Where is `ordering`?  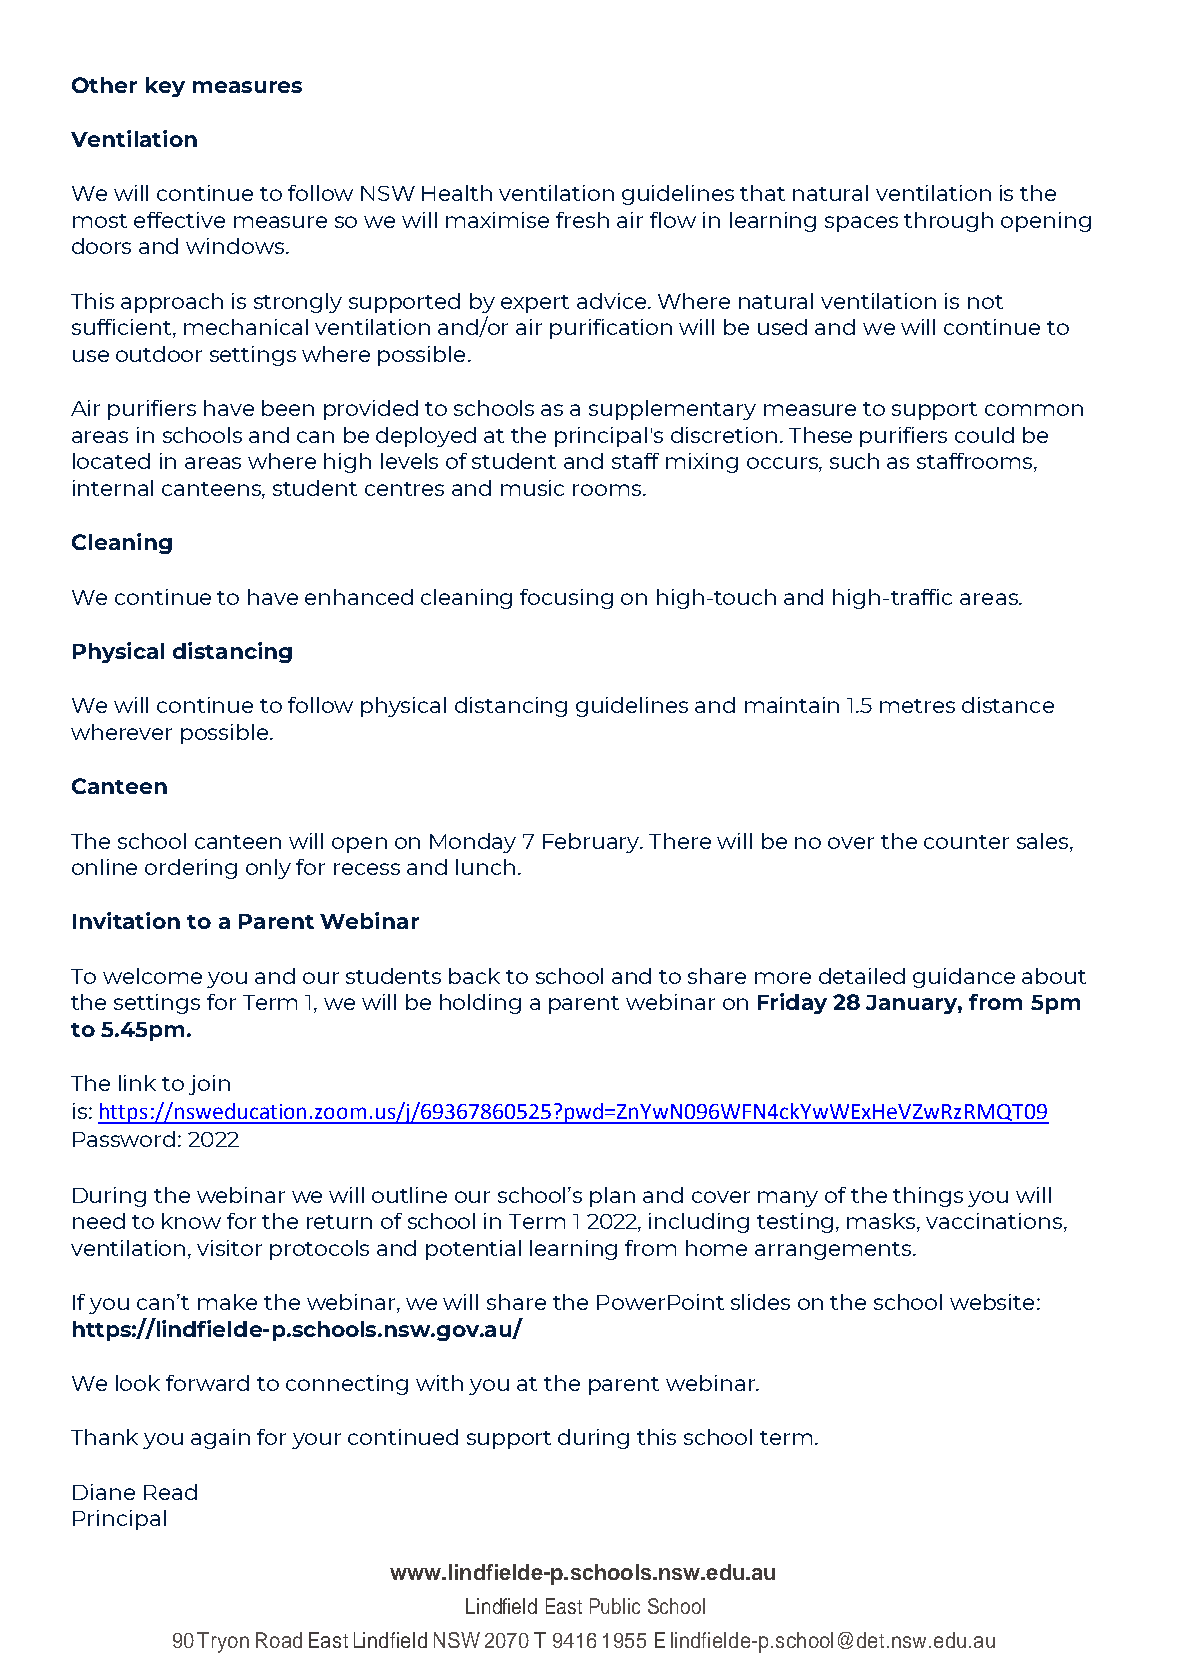
ordering is located at coordinates (191, 869).
